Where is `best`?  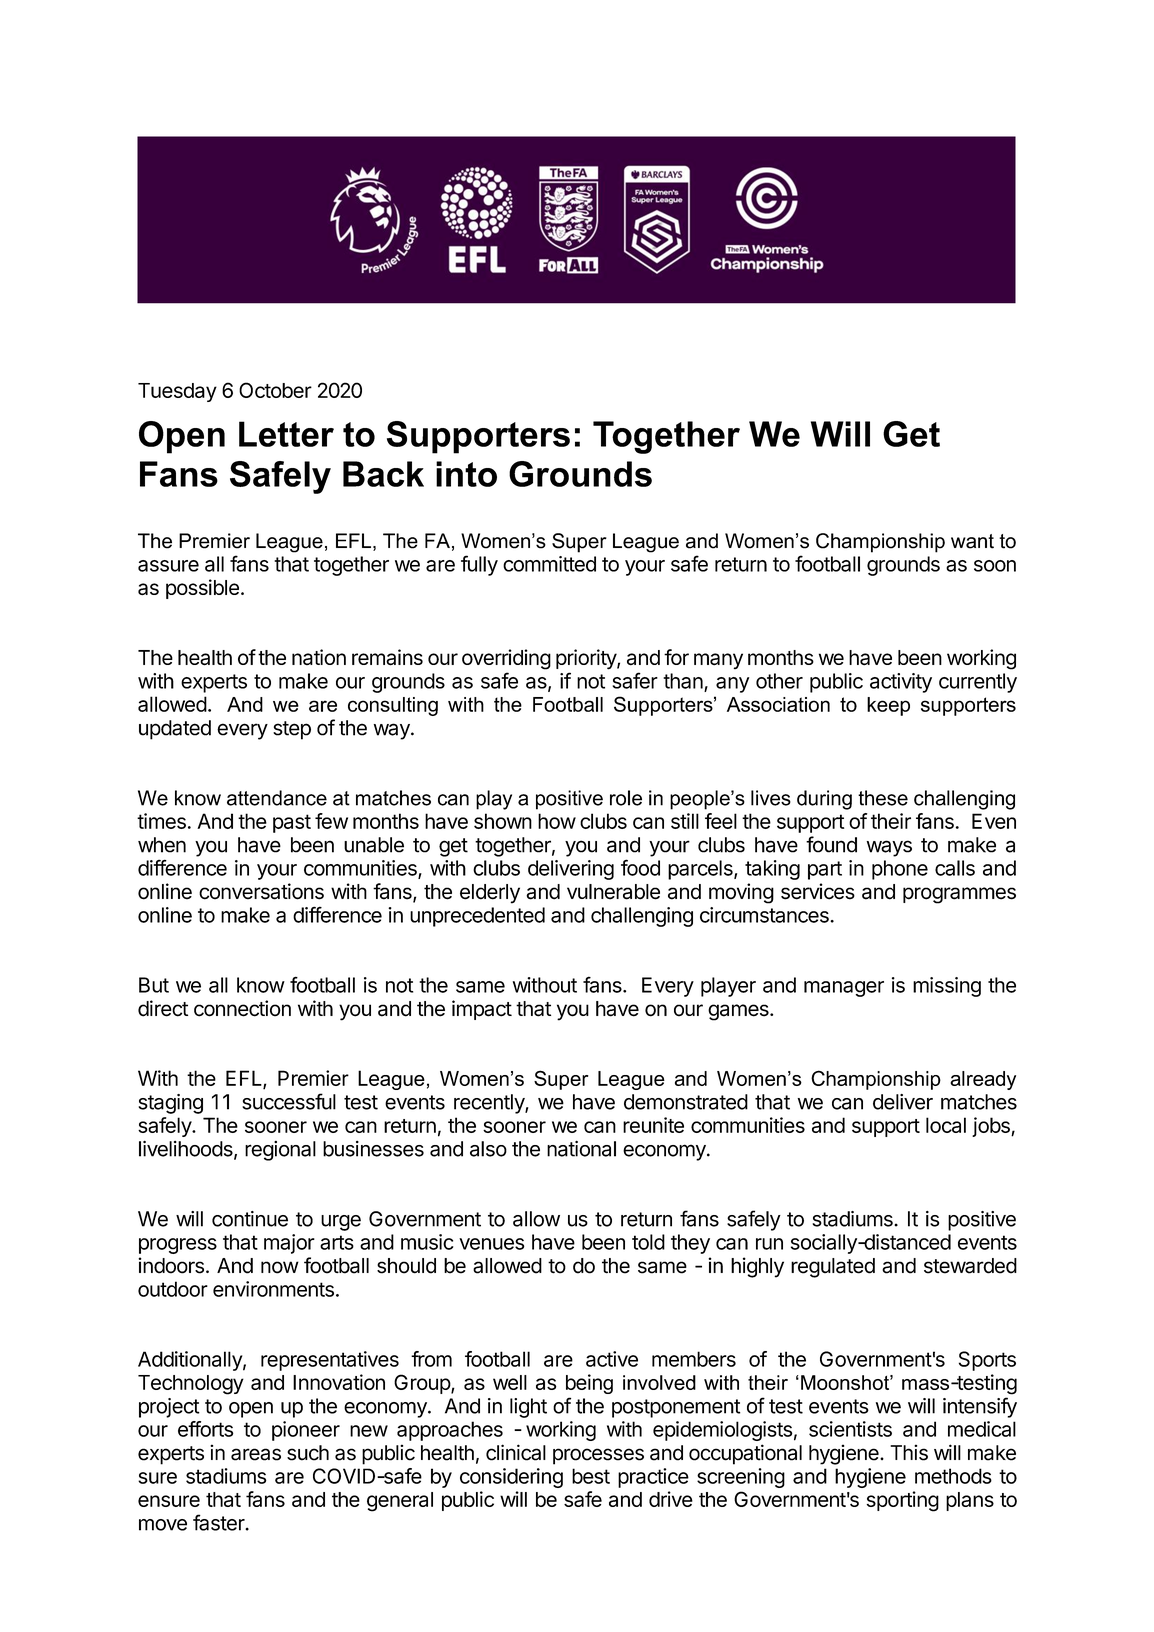 best is located at coordinates (591, 1476).
